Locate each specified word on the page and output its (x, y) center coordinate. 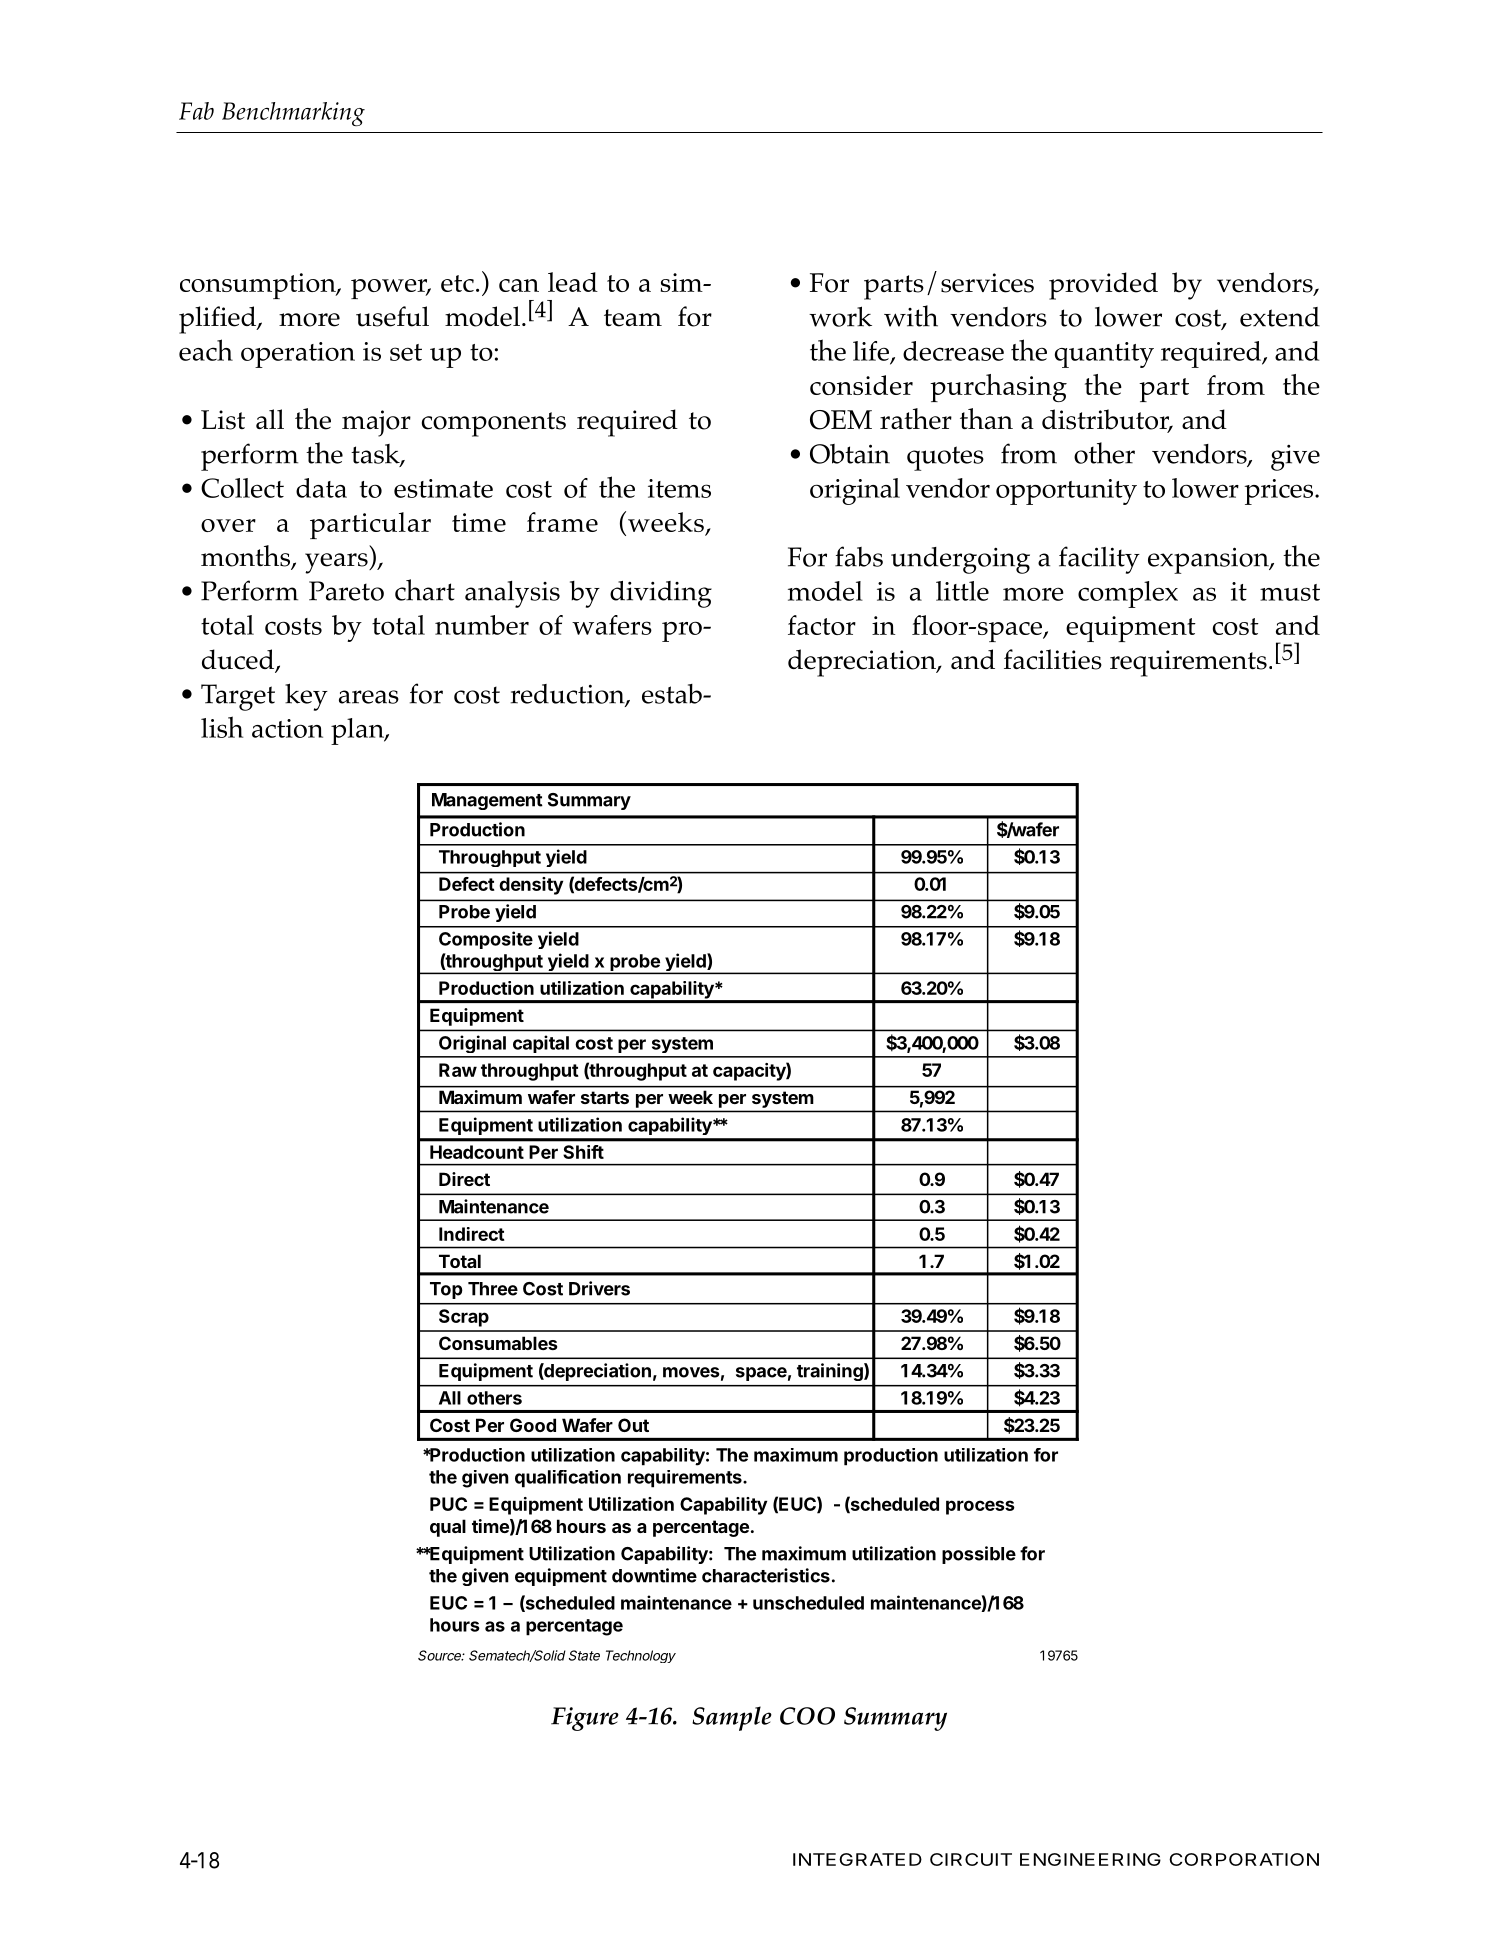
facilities (1053, 659)
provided (1103, 286)
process (980, 1507)
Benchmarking (293, 114)
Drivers (599, 1288)
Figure (585, 1719)
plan (358, 731)
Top (446, 1290)
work (840, 316)
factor (822, 625)
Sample (732, 1718)
